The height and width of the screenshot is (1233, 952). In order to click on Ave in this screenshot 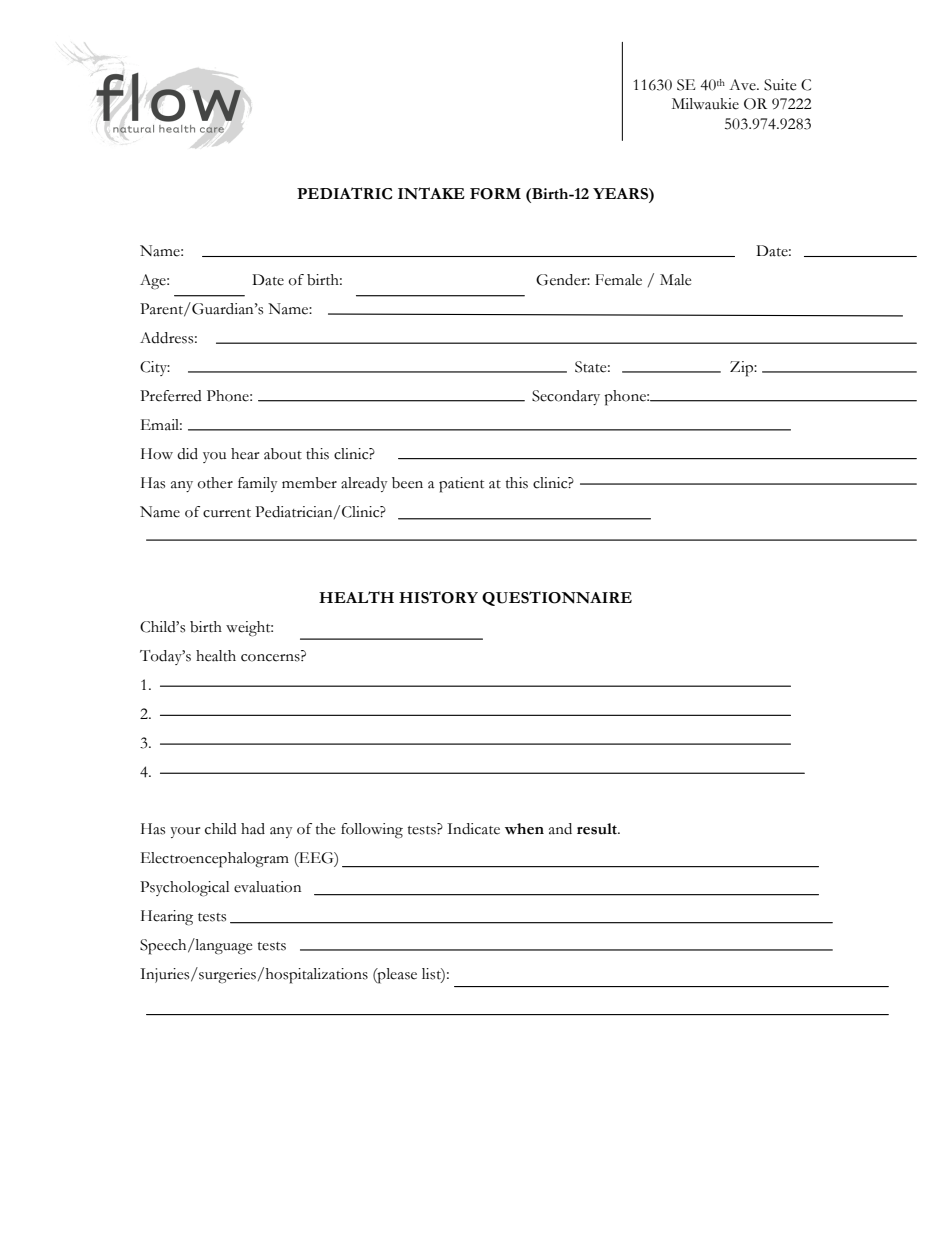, I will do `click(743, 85)`.
